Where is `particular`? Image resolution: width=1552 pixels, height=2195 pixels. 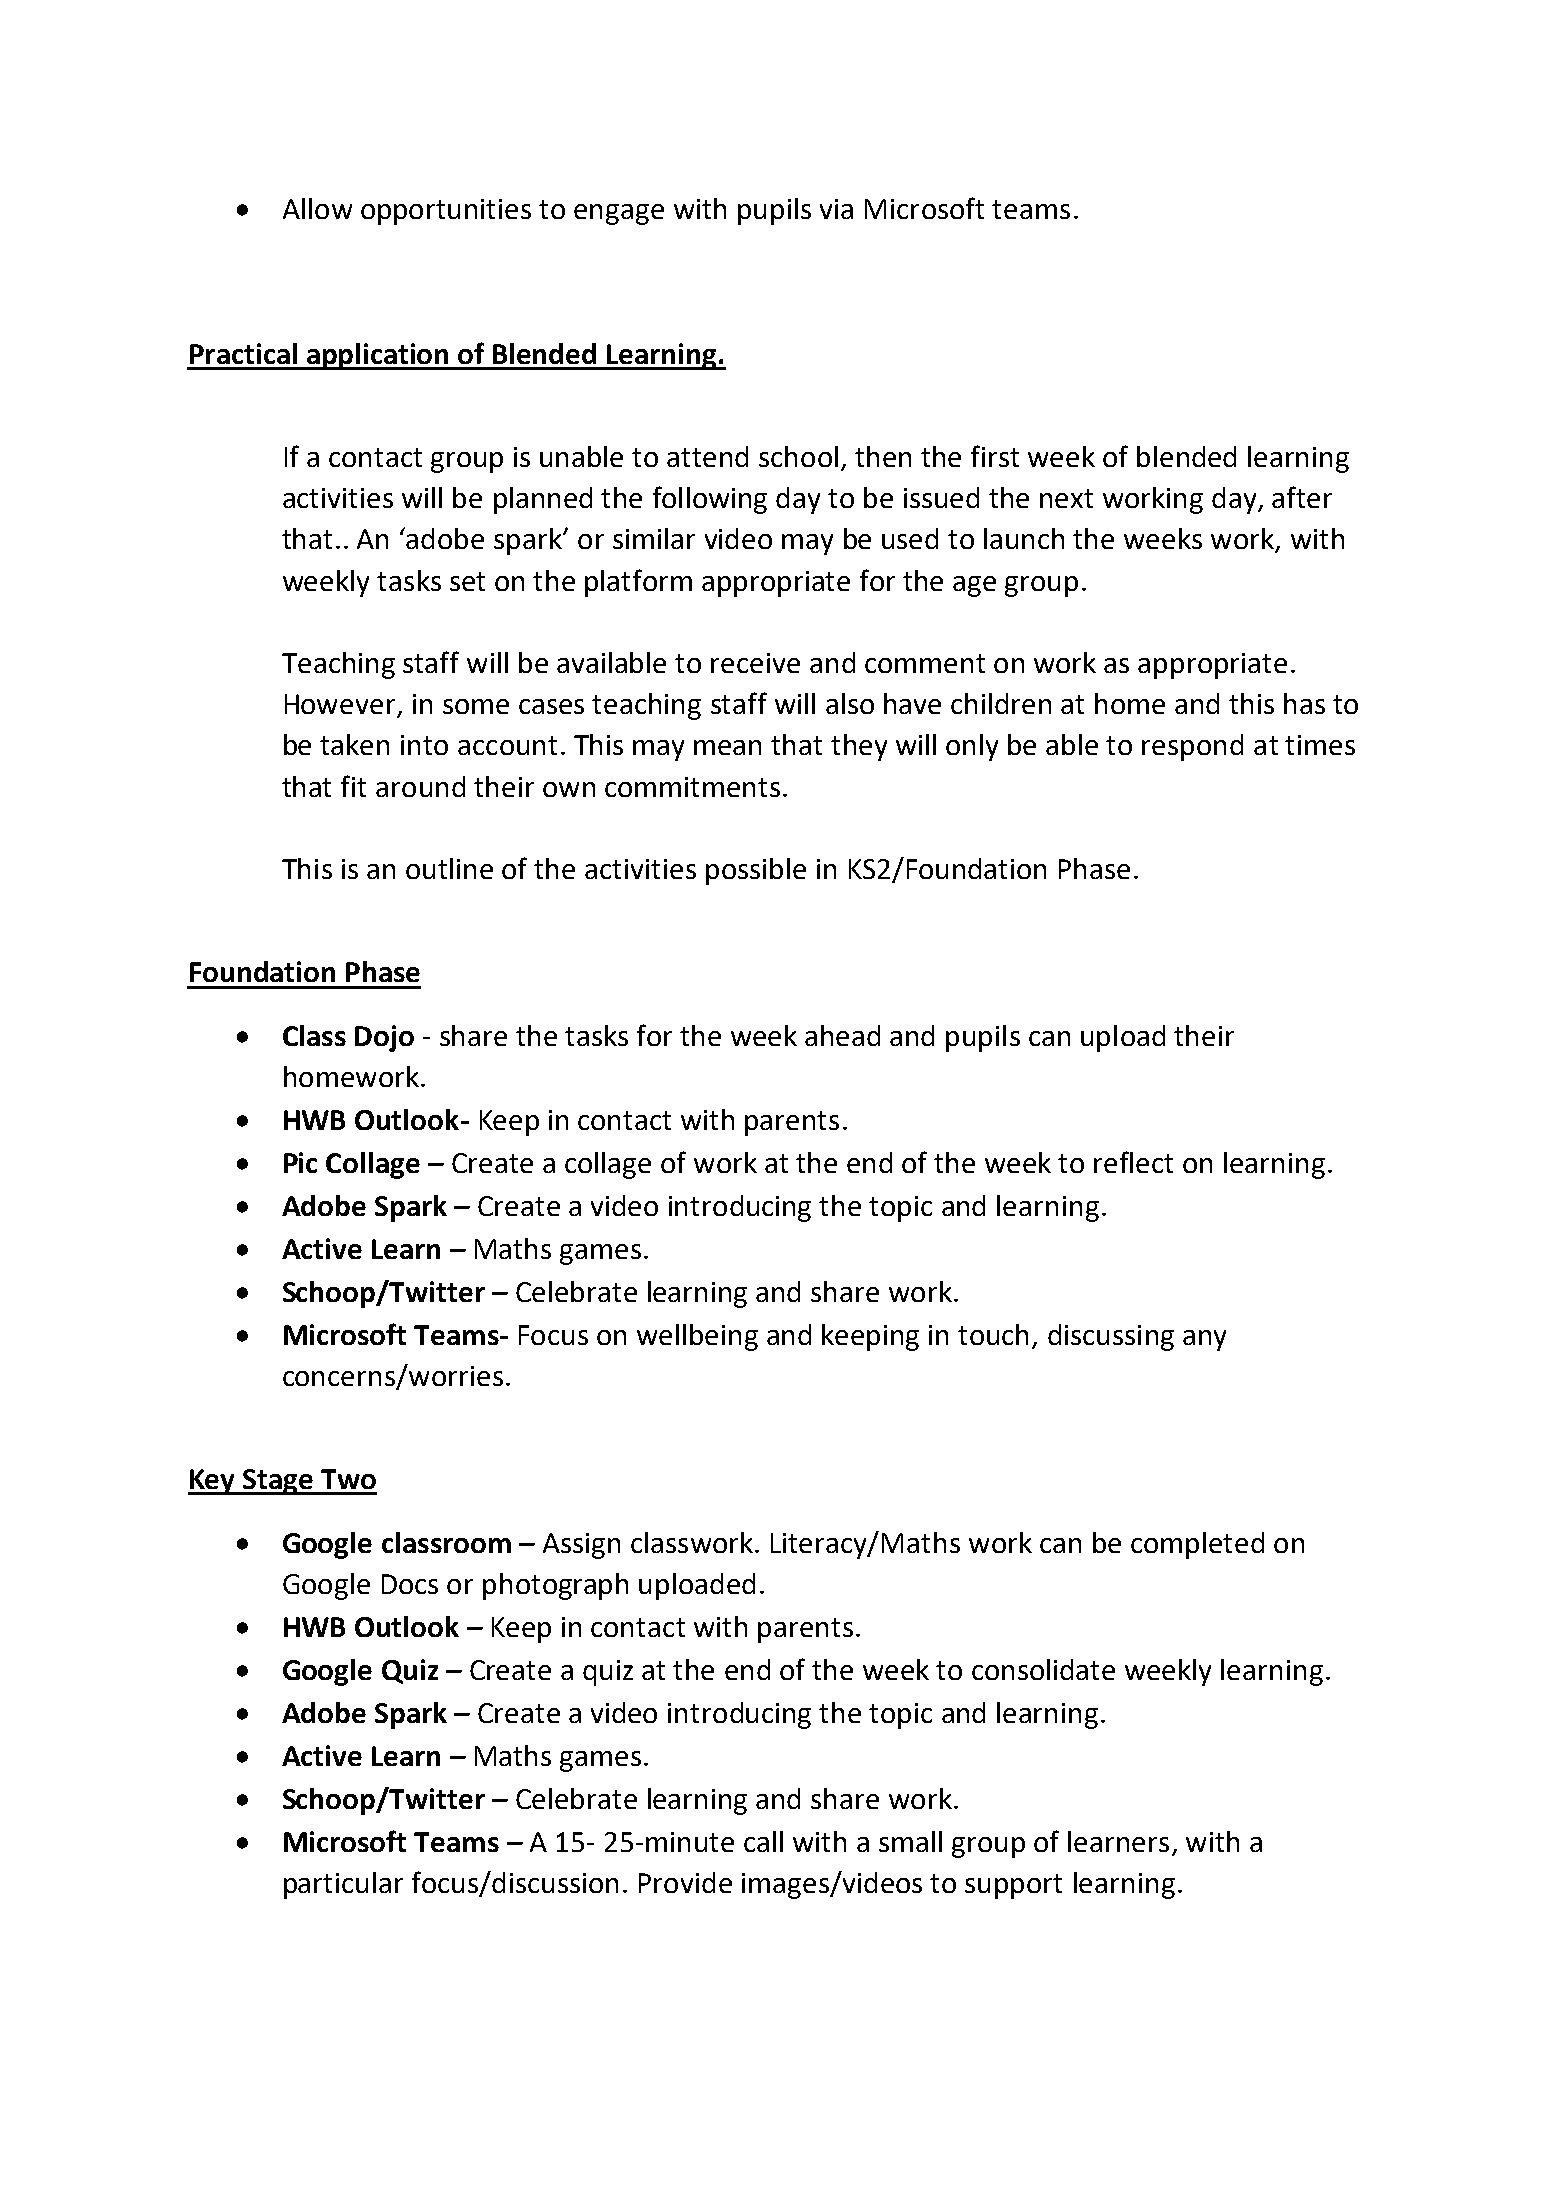 particular is located at coordinates (343, 1885).
